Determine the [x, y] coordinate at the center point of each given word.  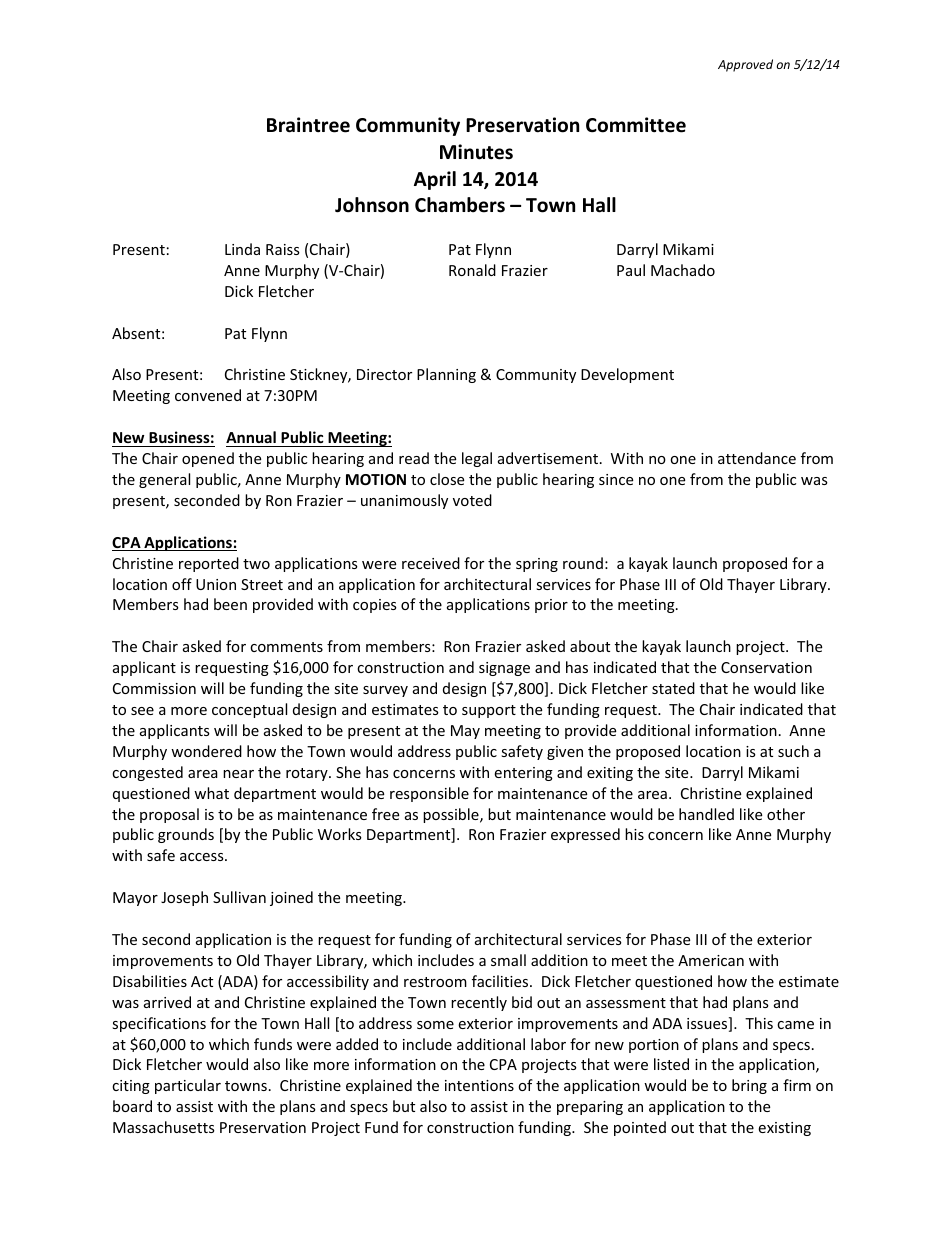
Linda [242, 249]
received [431, 563]
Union [216, 584]
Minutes [476, 152]
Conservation [766, 667]
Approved [745, 65]
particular [188, 1086]
